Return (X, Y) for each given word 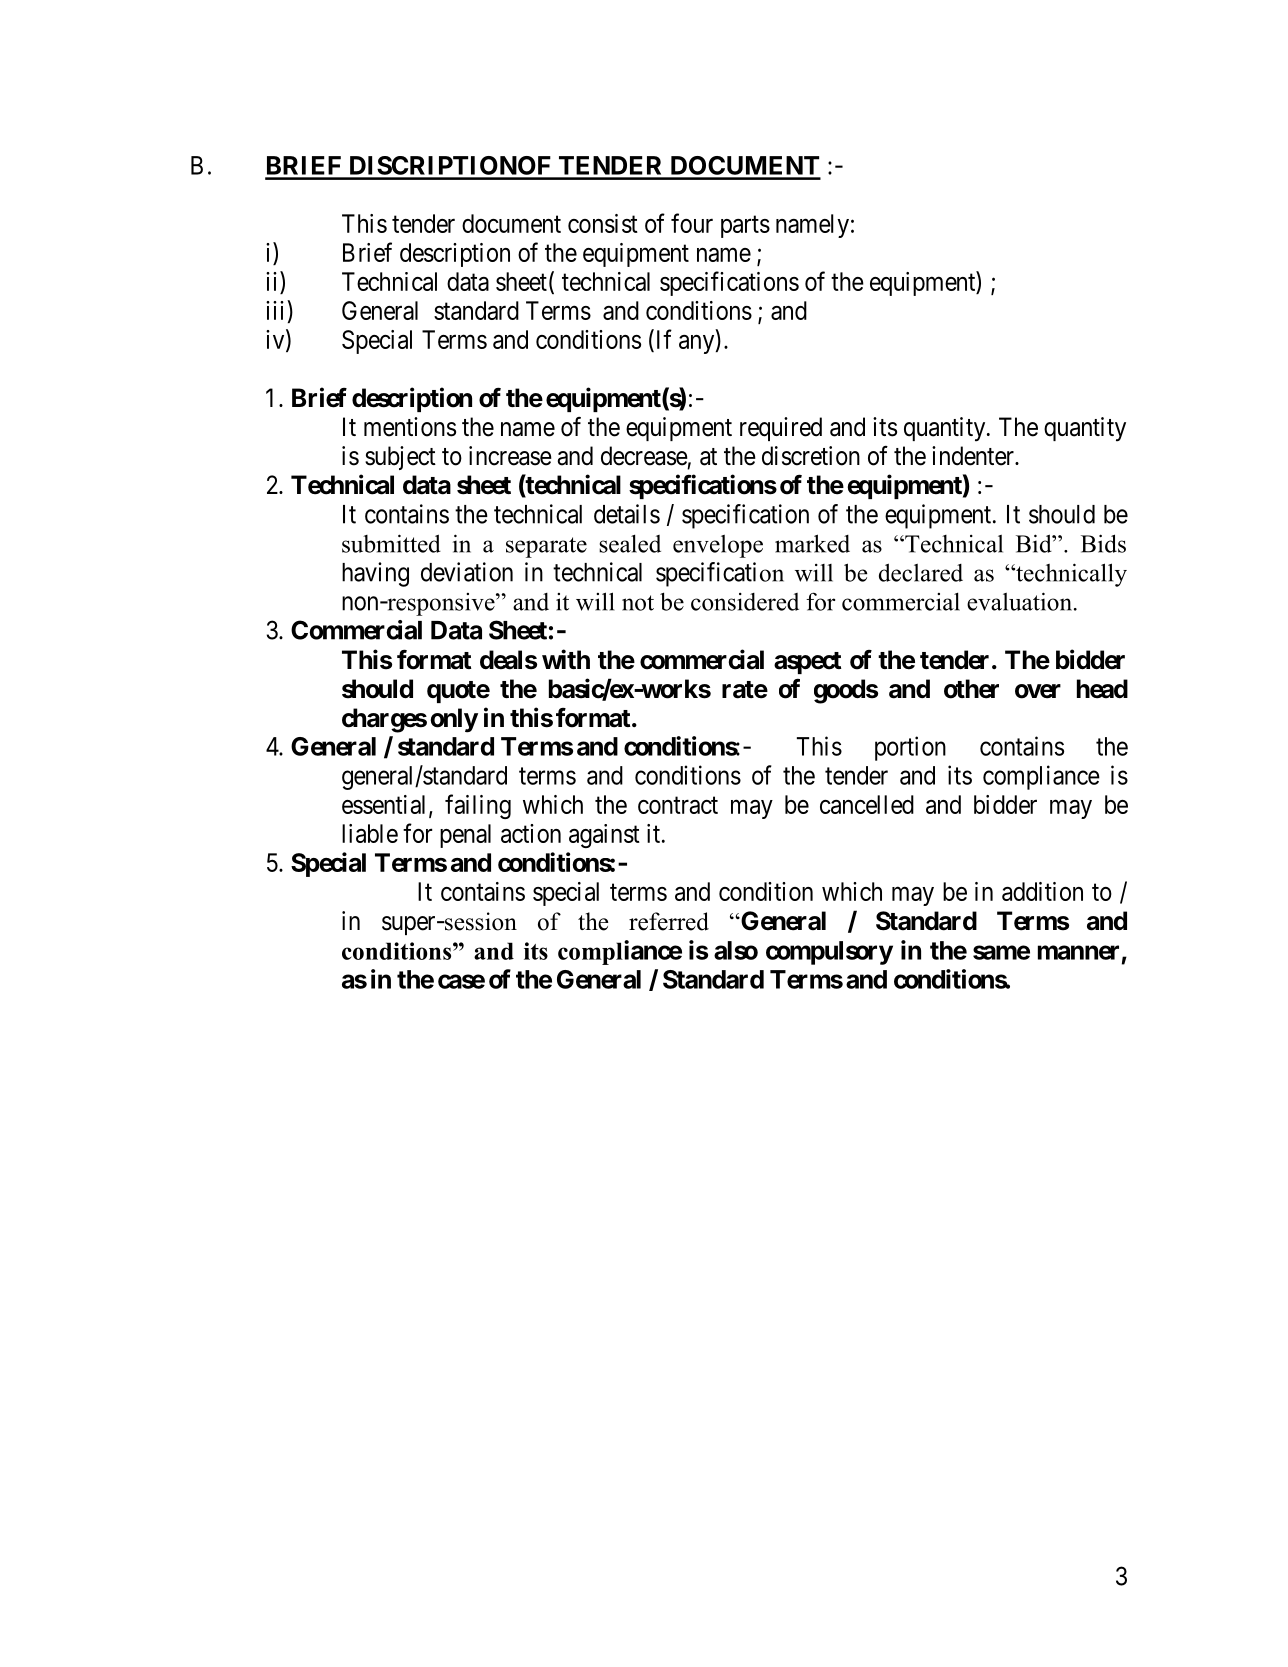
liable (370, 833)
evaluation (1019, 601)
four (692, 223)
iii (277, 310)
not (638, 603)
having (375, 574)
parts (745, 227)
